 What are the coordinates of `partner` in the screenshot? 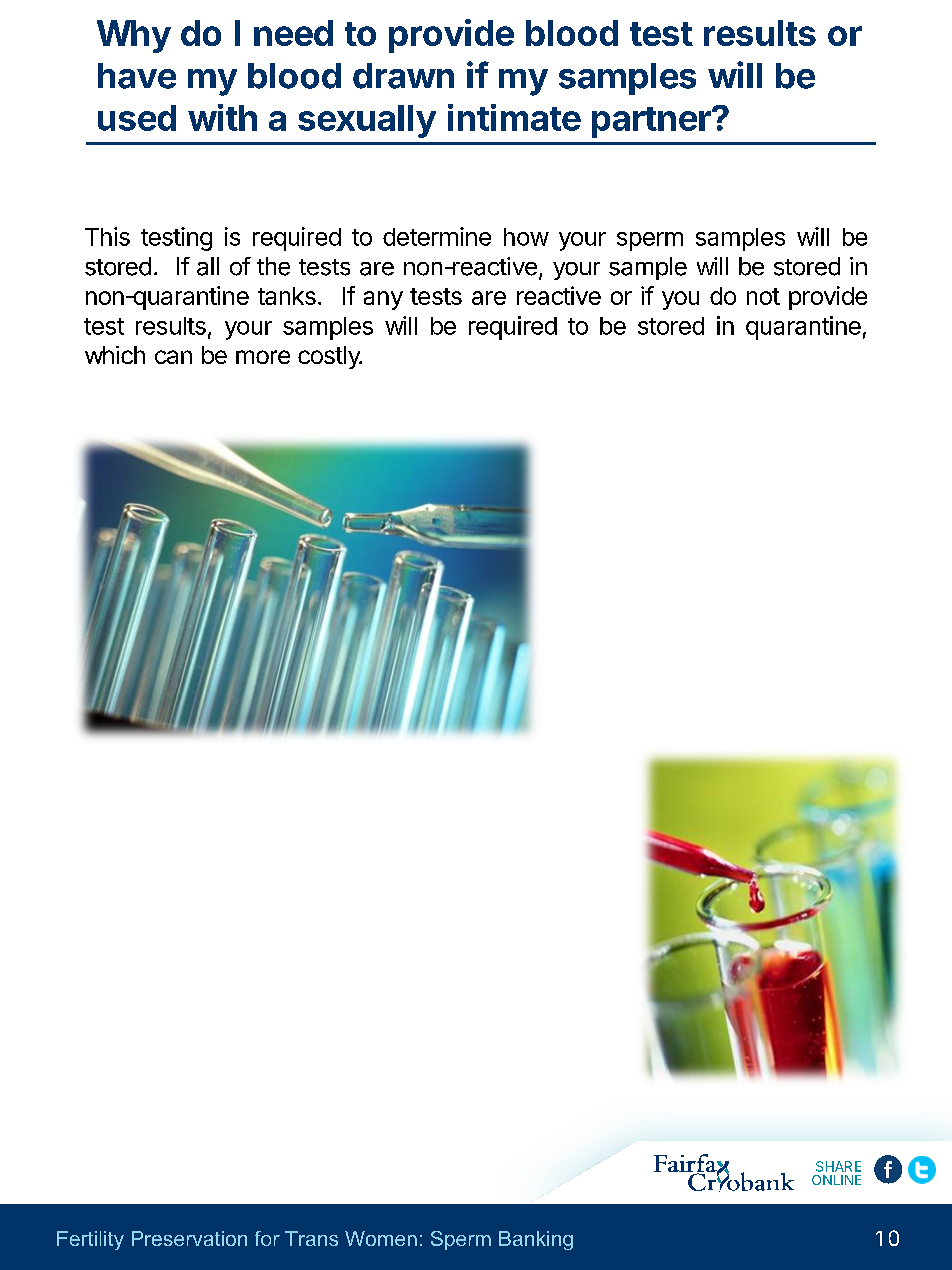 It's located at (652, 122).
